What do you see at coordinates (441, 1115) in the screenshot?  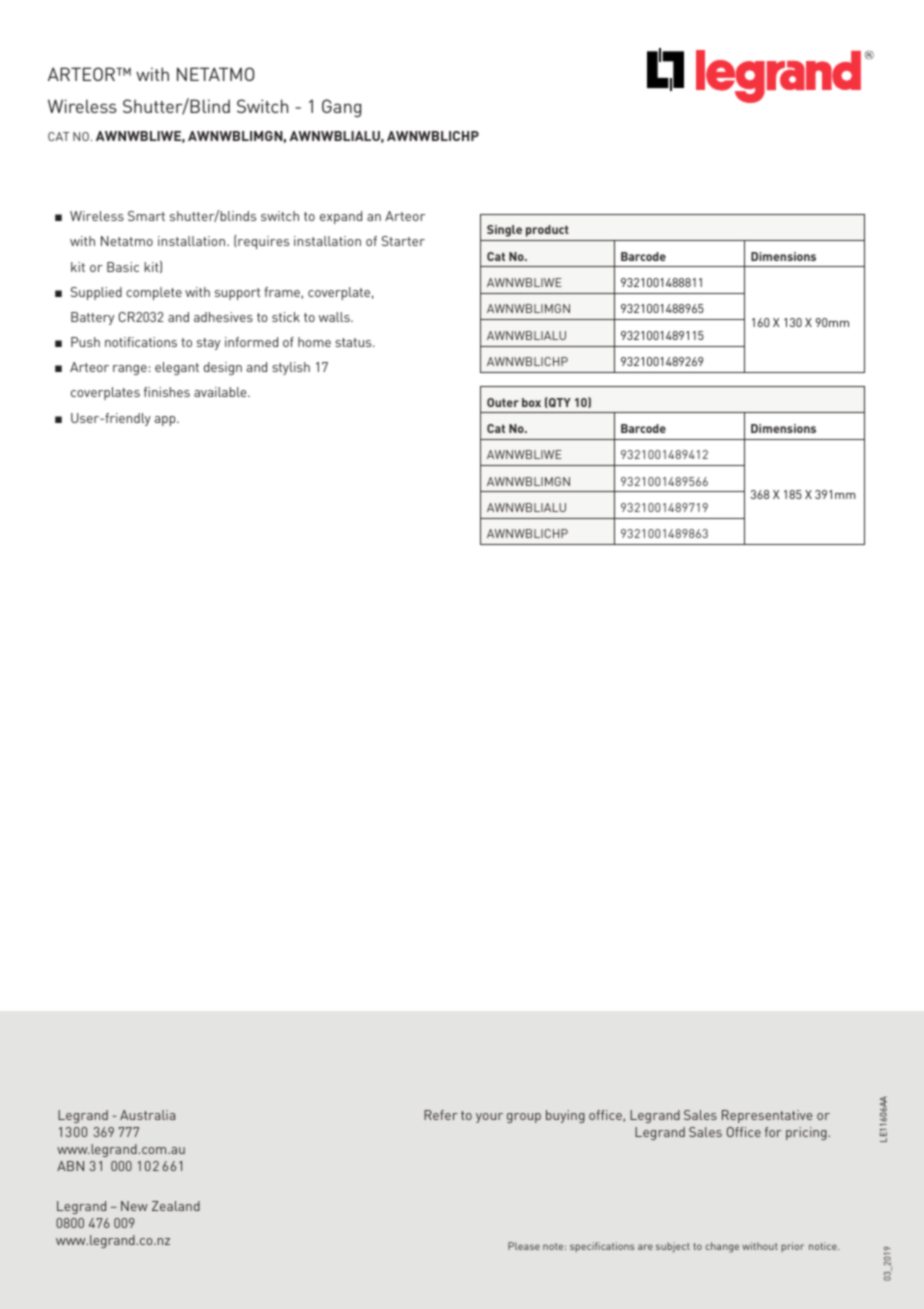 I see `Refer` at bounding box center [441, 1115].
